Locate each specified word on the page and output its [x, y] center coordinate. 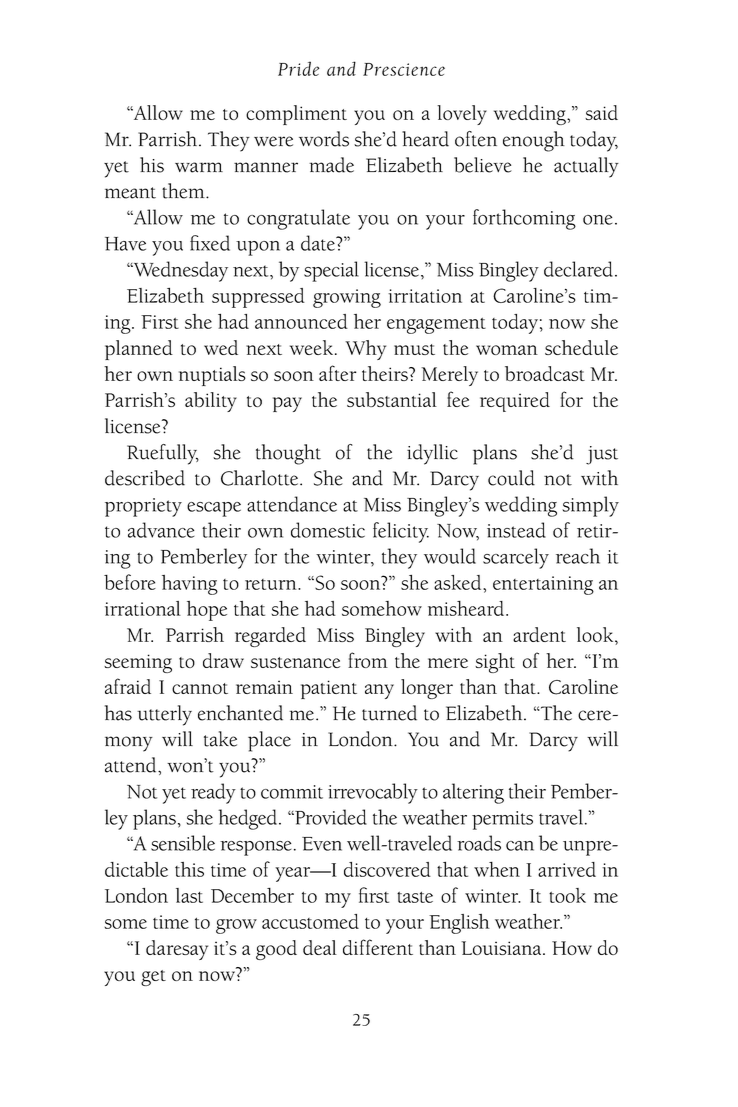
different [378, 947]
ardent [539, 634]
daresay [177, 950]
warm [199, 167]
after [338, 373]
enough [534, 141]
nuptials [212, 376]
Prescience [404, 69]
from [368, 660]
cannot [200, 688]
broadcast [545, 373]
